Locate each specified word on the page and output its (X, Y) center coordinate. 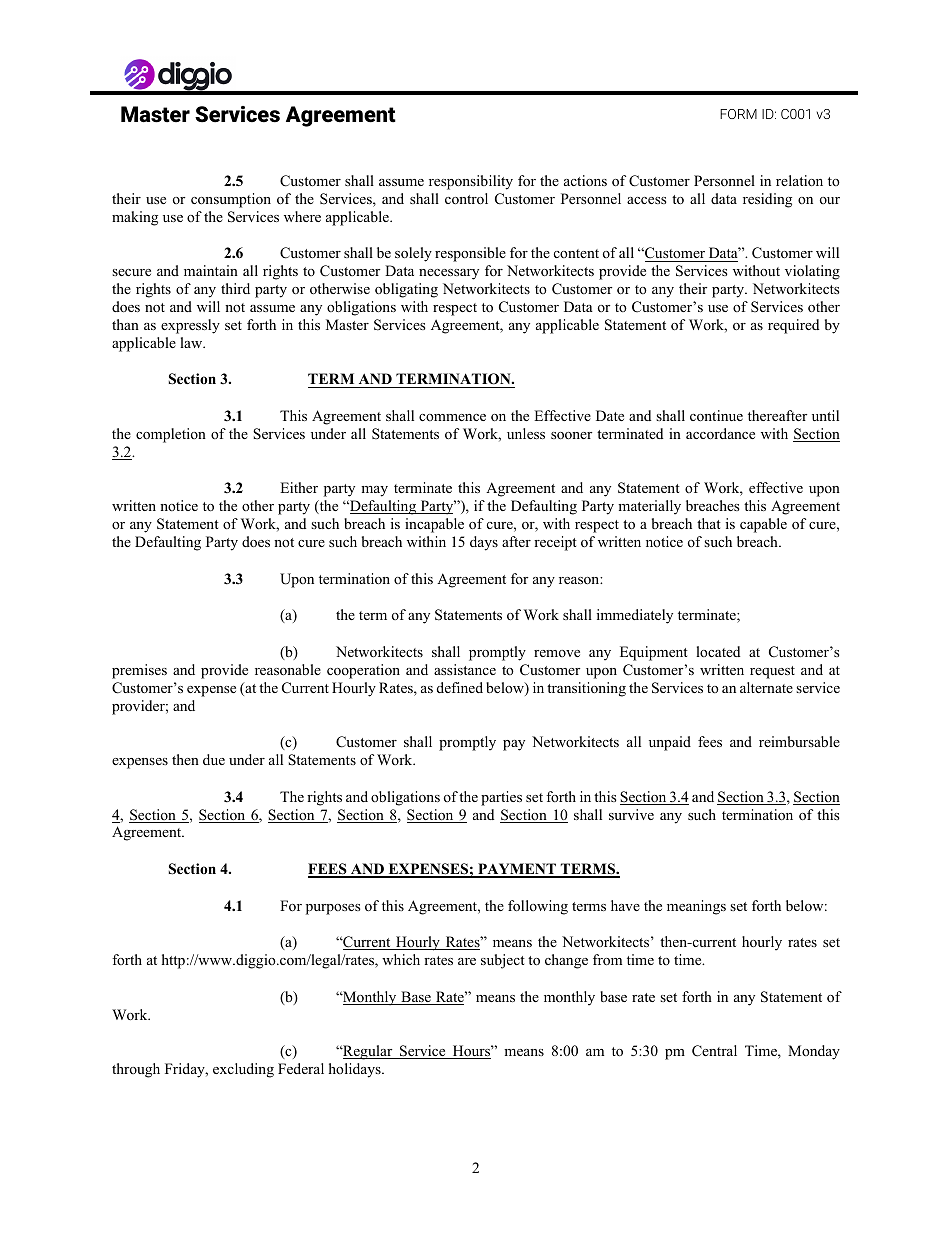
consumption (231, 200)
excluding (243, 1070)
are (467, 961)
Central (714, 1051)
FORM (738, 114)
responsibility (471, 182)
